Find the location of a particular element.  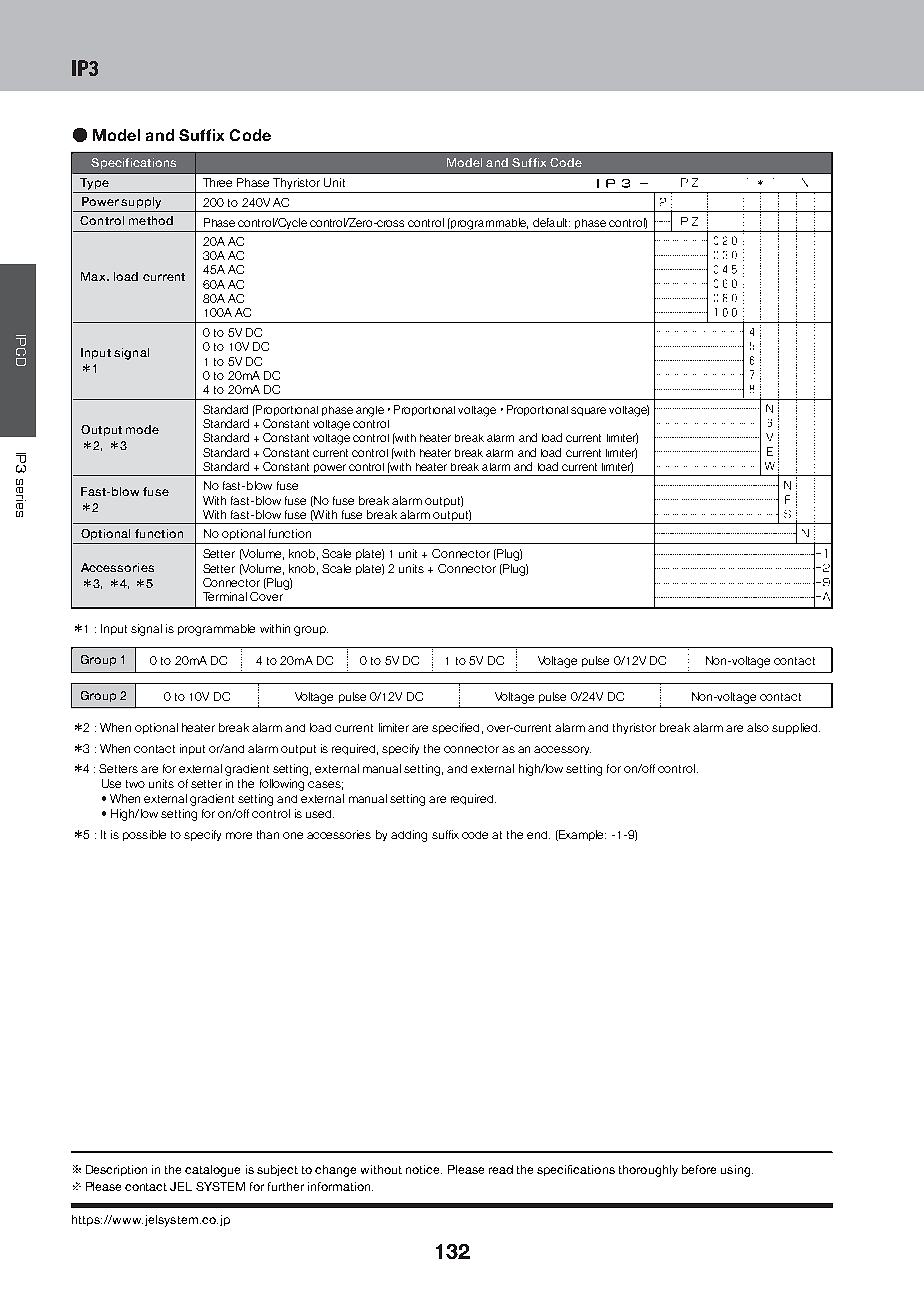

Terminal is located at coordinates (225, 596).
